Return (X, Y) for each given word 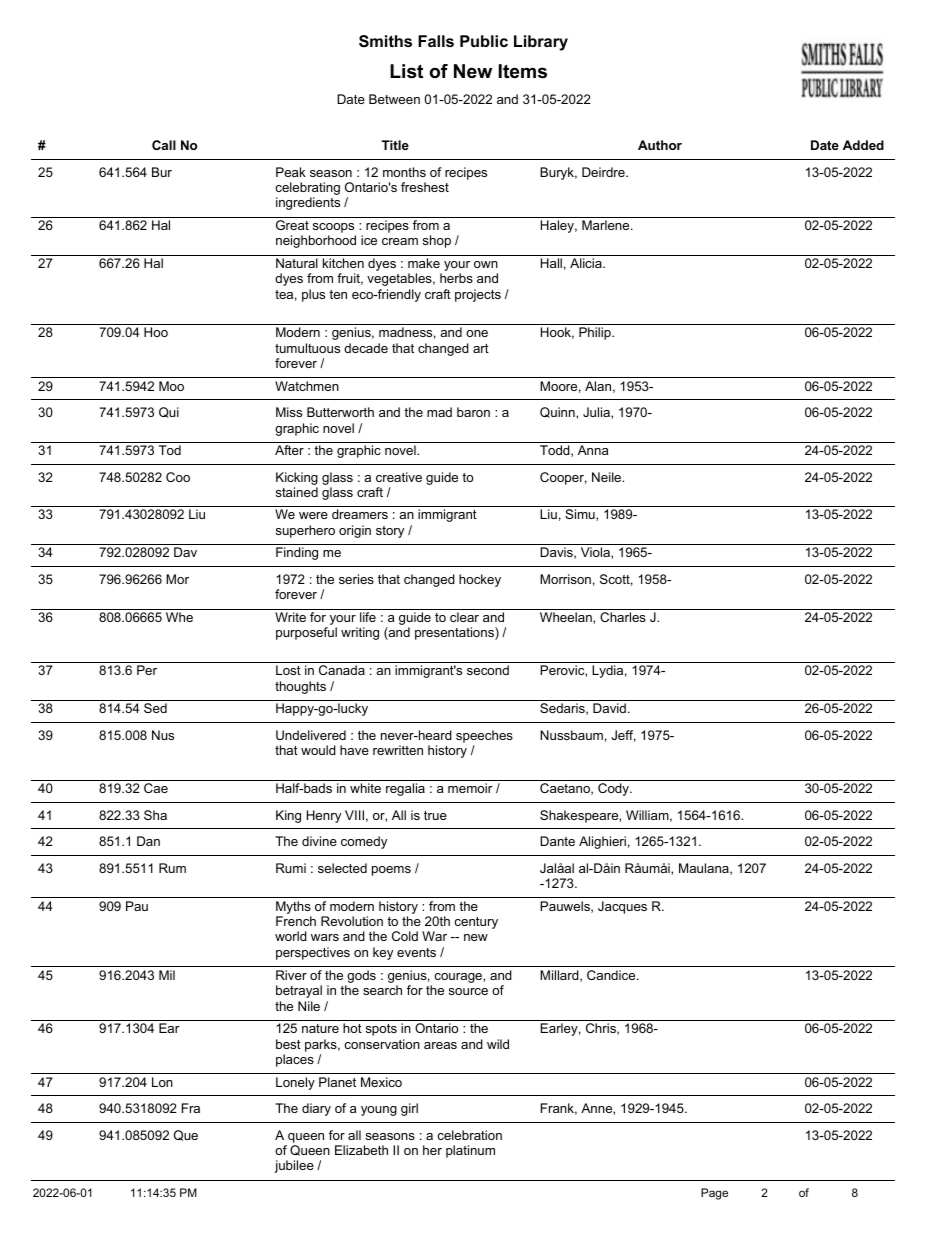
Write (290, 617)
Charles (623, 617)
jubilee (294, 1166)
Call (164, 145)
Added (863, 145)
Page (714, 1194)
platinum (470, 1151)
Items (523, 71)
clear (464, 617)
